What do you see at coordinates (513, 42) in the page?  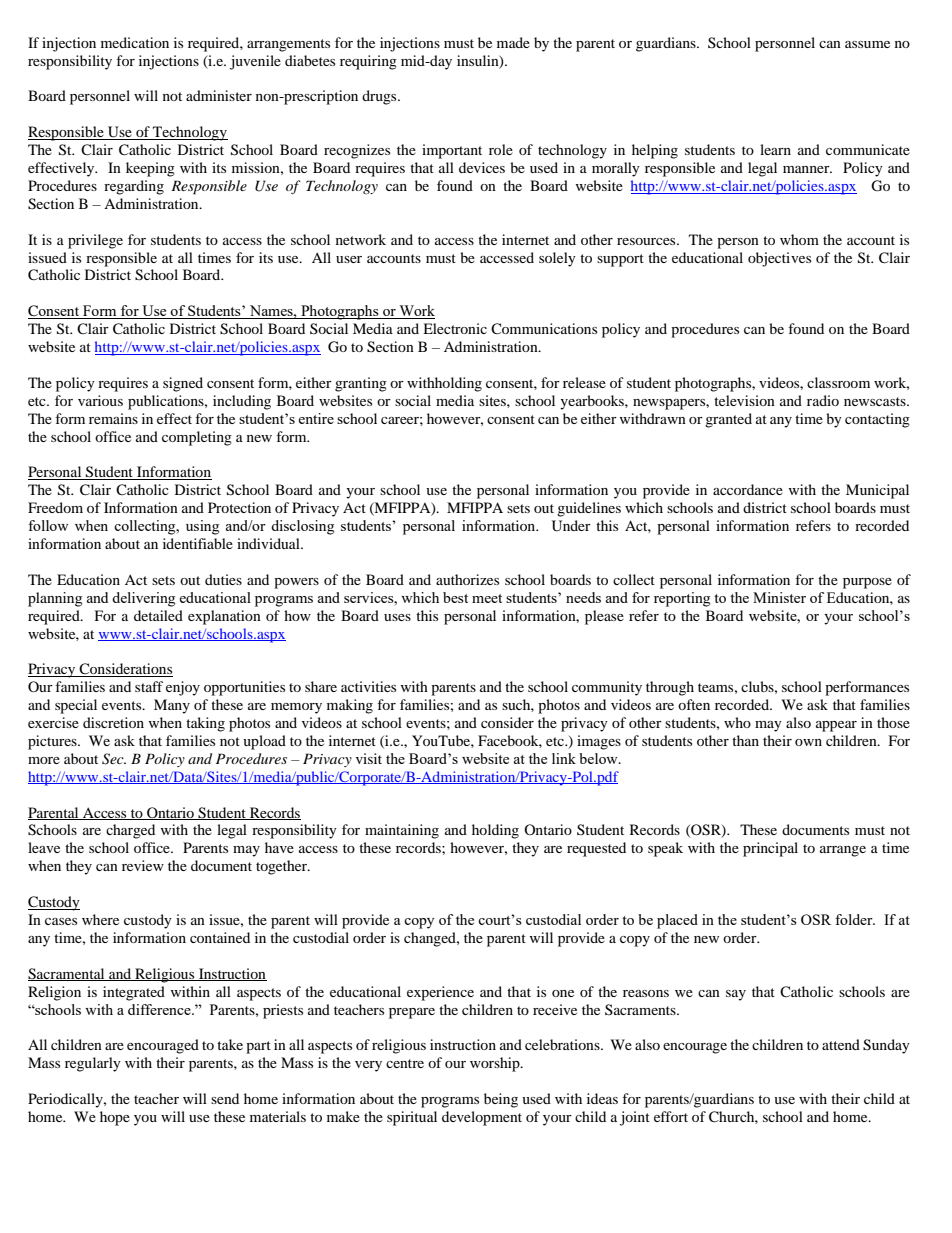 I see `made` at bounding box center [513, 42].
